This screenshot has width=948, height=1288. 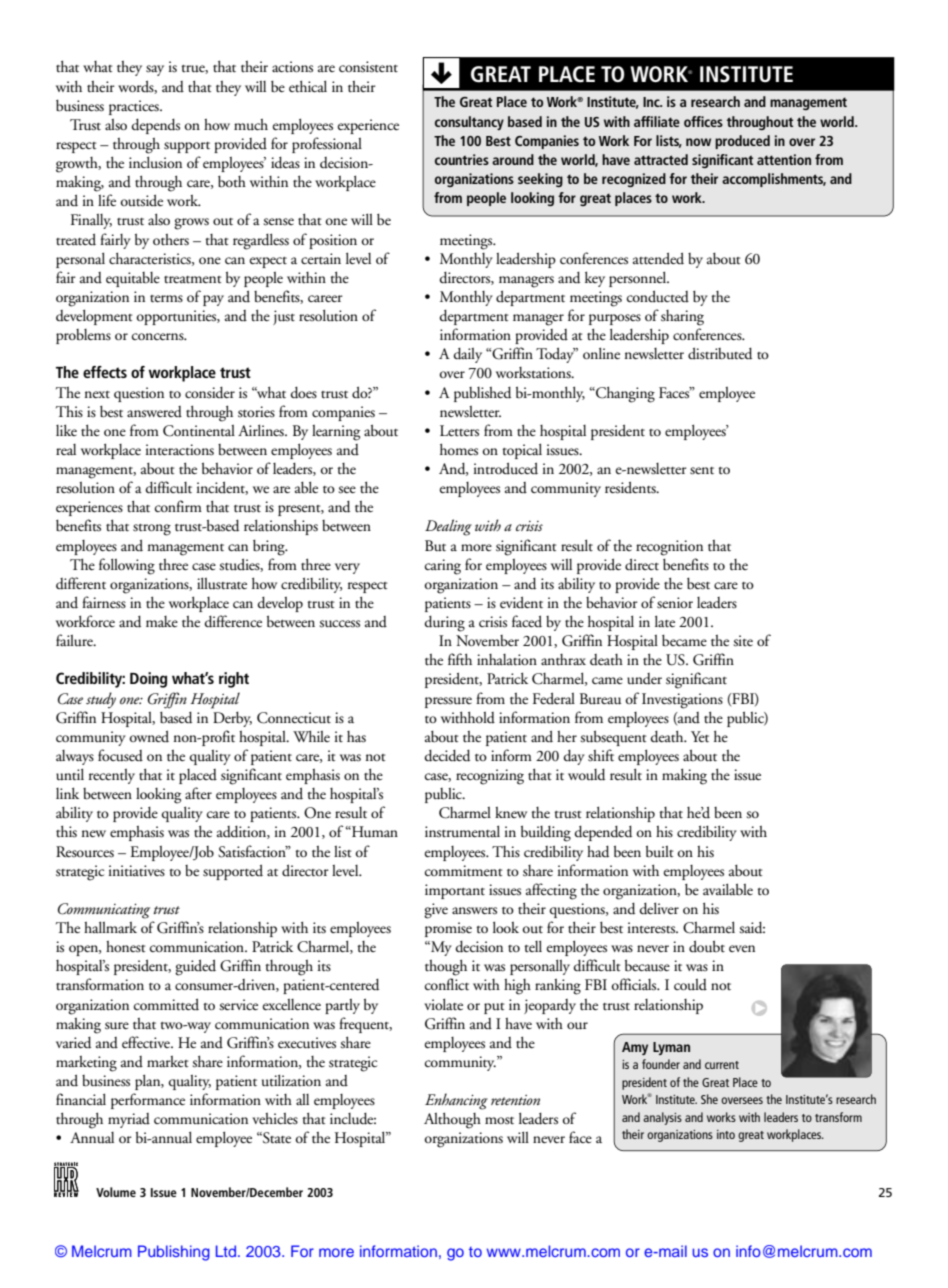 What do you see at coordinates (703, 121) in the screenshot?
I see `offices` at bounding box center [703, 121].
